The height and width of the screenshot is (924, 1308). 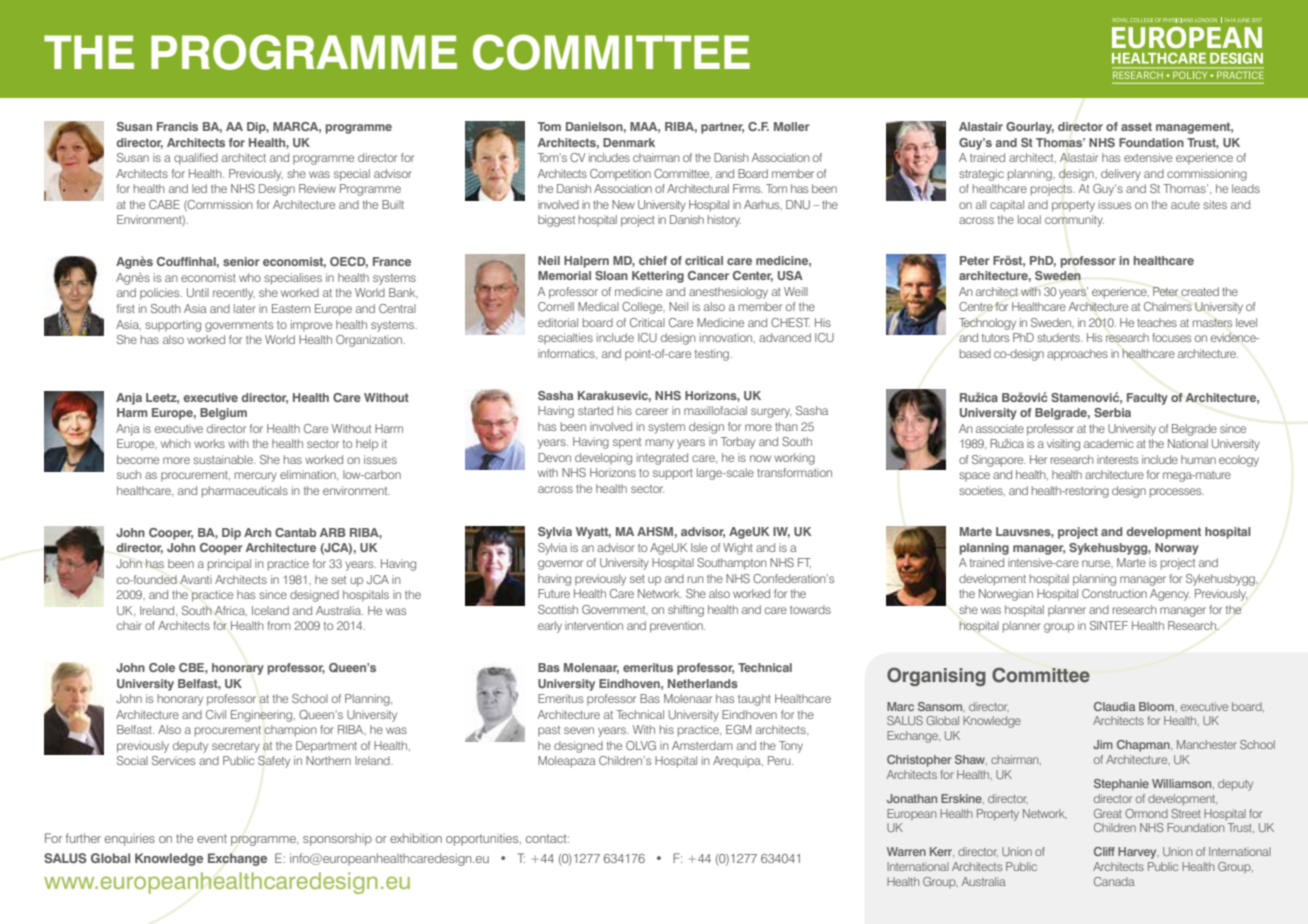 I want to click on later, so click(x=245, y=308).
